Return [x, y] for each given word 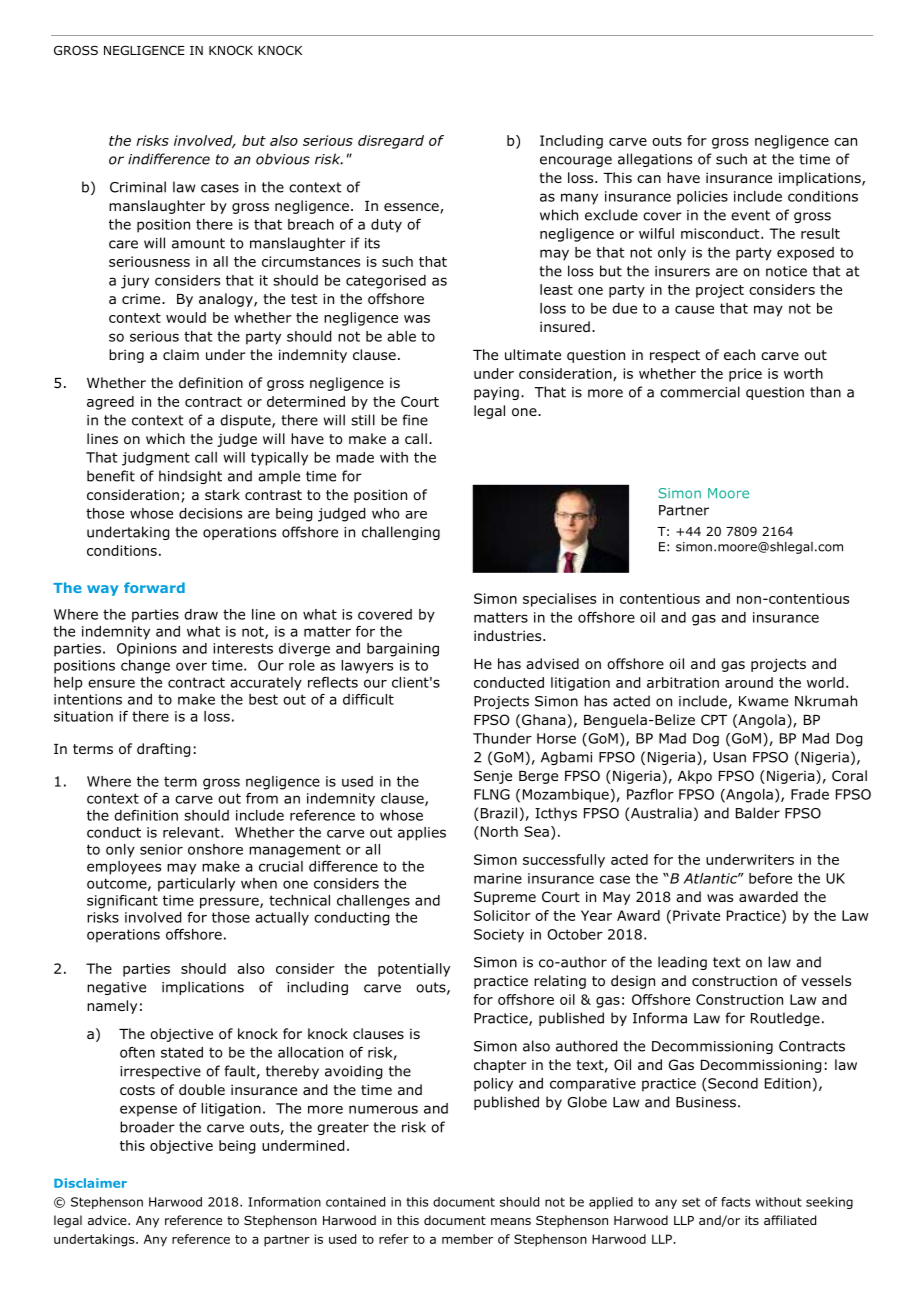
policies [702, 198]
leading [682, 963]
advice [108, 1220]
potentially [414, 970]
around [749, 682]
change [145, 667]
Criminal [138, 187]
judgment [156, 459]
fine [415, 420]
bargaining [403, 650]
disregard [391, 142]
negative [116, 988]
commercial [700, 392]
